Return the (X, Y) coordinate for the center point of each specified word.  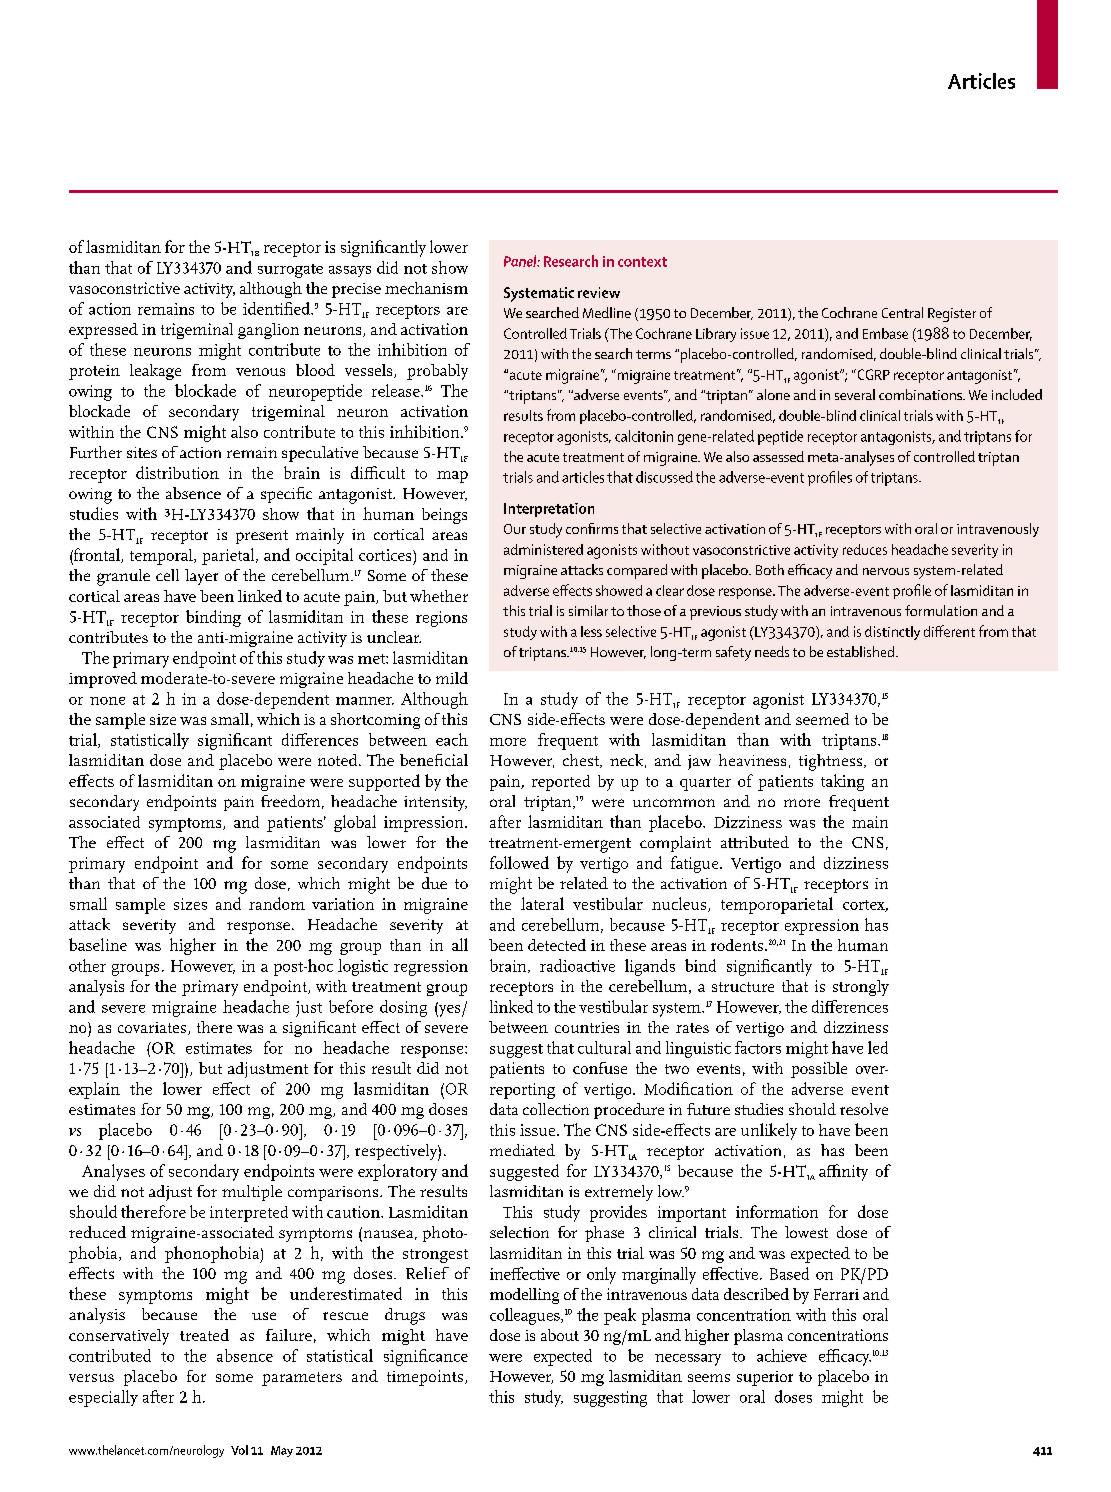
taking (842, 782)
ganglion (268, 331)
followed (519, 862)
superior (765, 1378)
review (599, 292)
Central (902, 312)
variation (343, 904)
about (560, 1335)
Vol (239, 1450)
